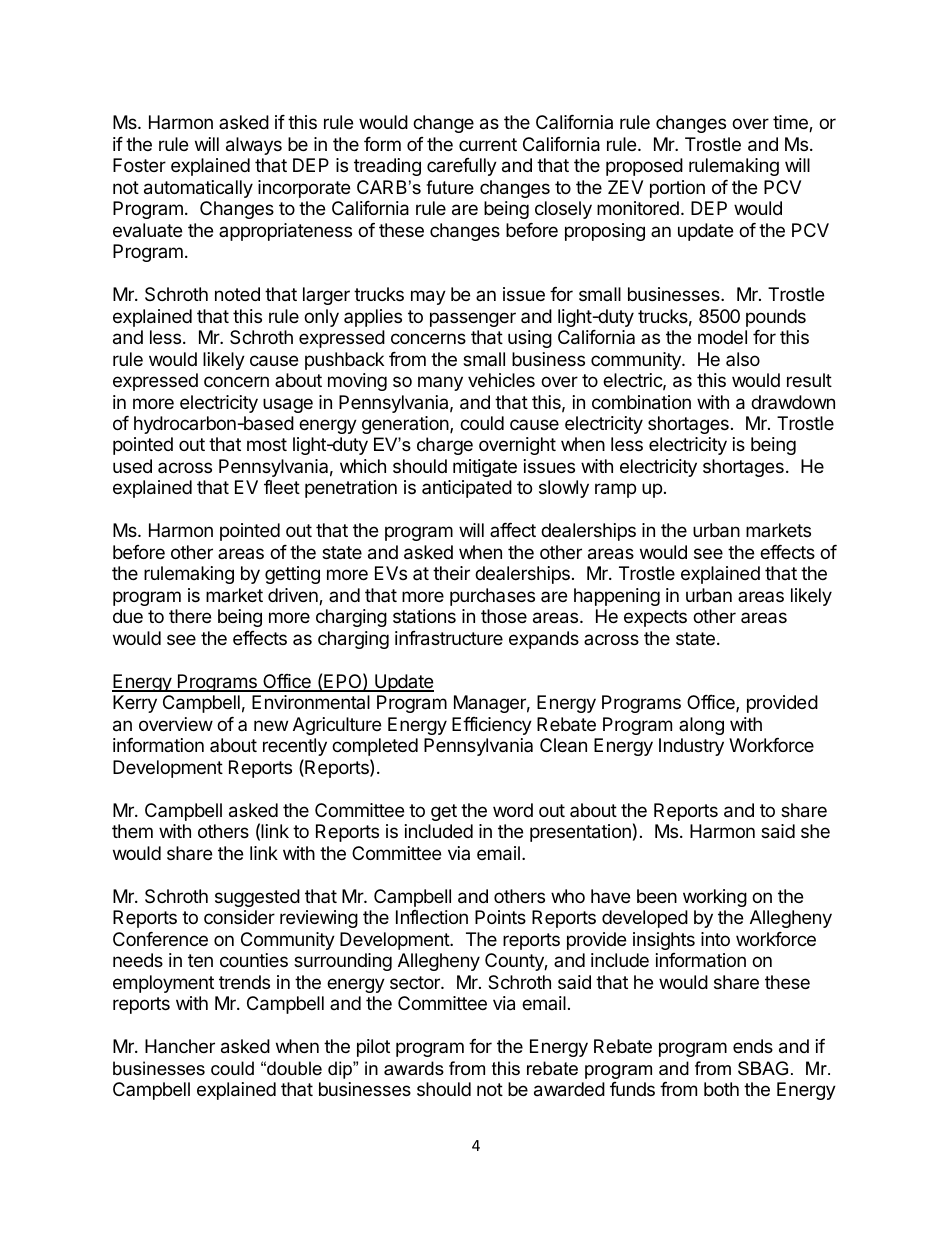 This image has width=952, height=1233. What do you see at coordinates (414, 1068) in the image?
I see `awards` at bounding box center [414, 1068].
